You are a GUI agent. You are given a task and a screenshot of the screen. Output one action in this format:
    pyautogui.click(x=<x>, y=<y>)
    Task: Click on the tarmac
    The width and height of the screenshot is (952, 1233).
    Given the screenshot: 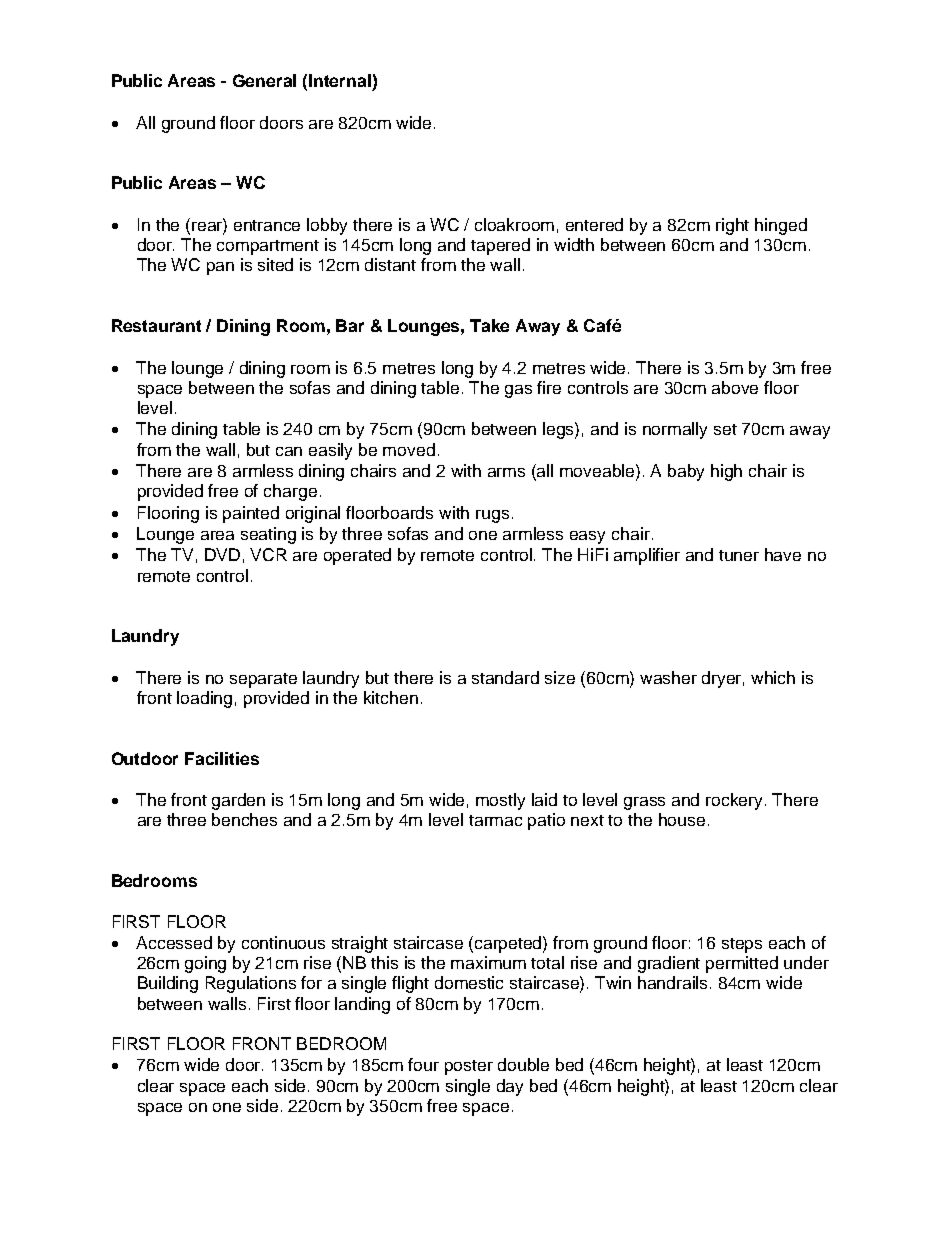 What is the action you would take?
    pyautogui.click(x=495, y=820)
